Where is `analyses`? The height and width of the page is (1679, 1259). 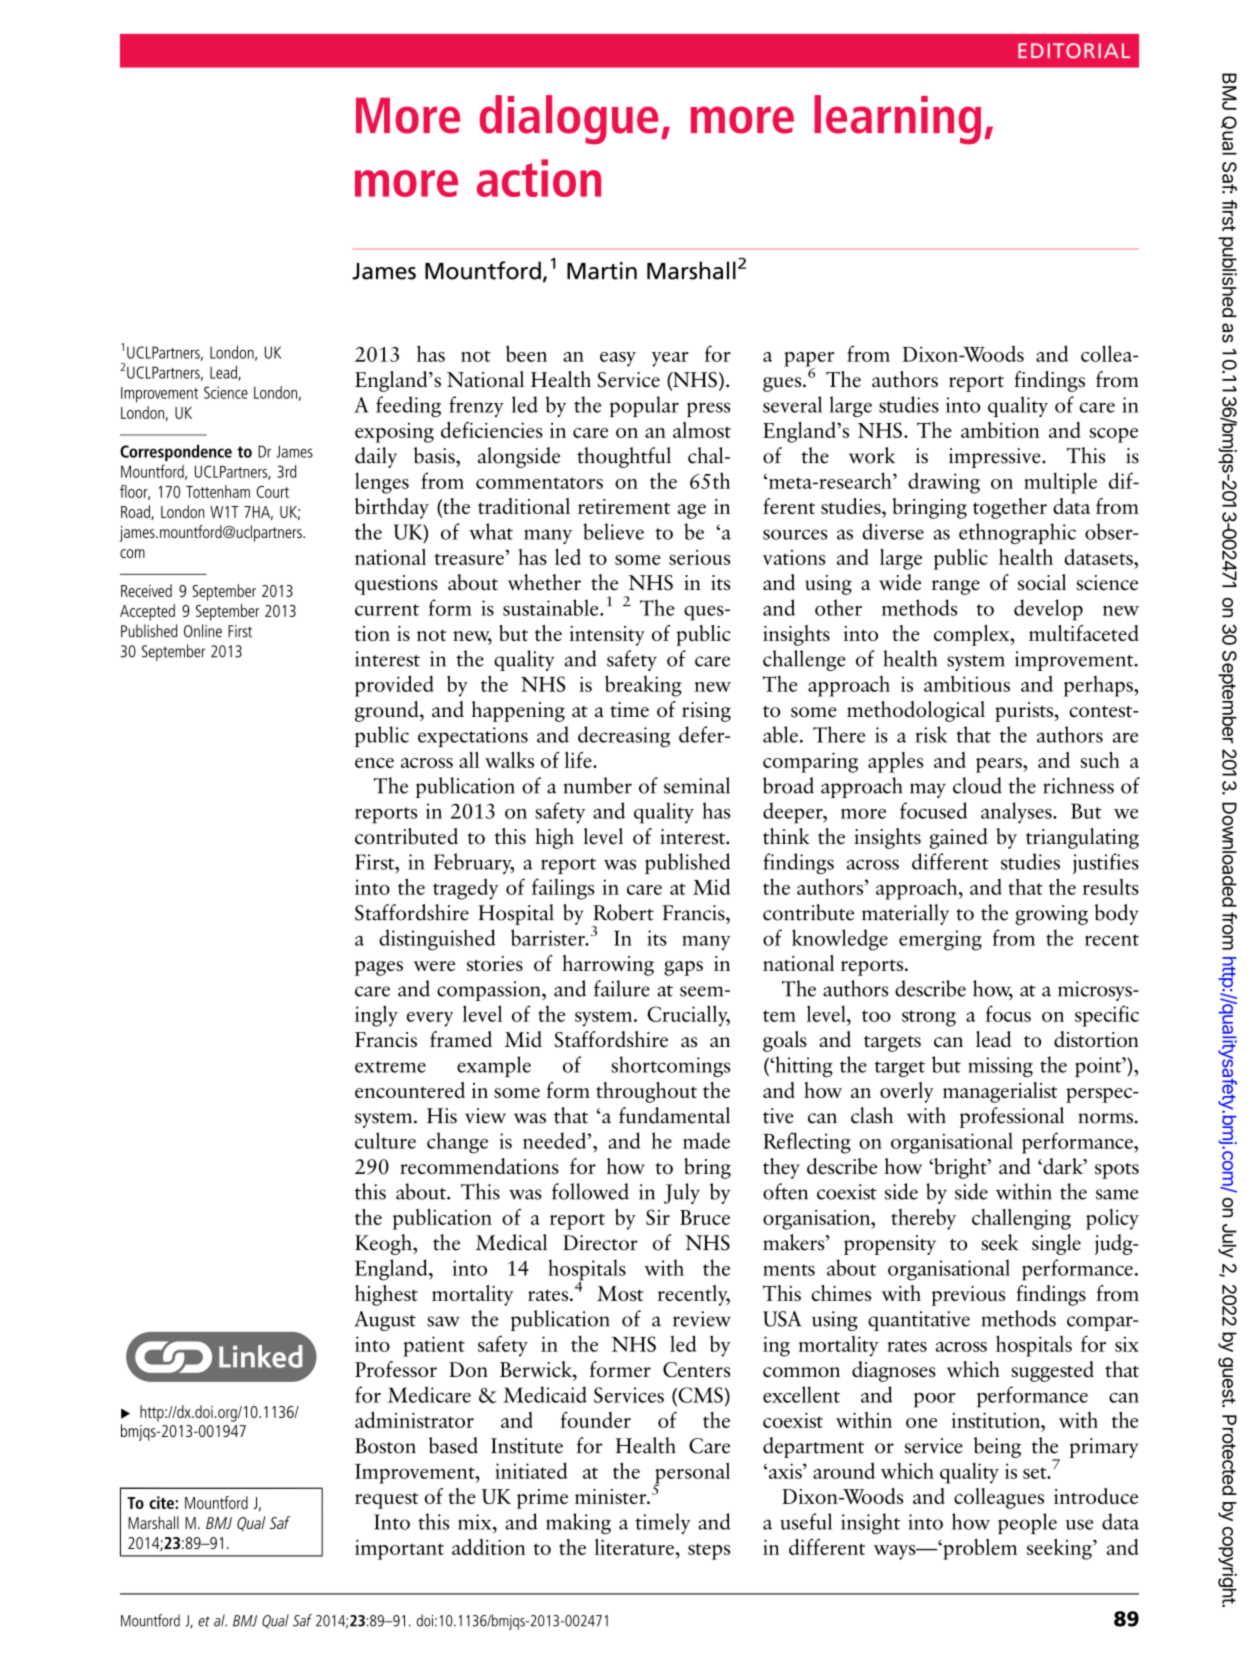 analyses is located at coordinates (1017, 813).
